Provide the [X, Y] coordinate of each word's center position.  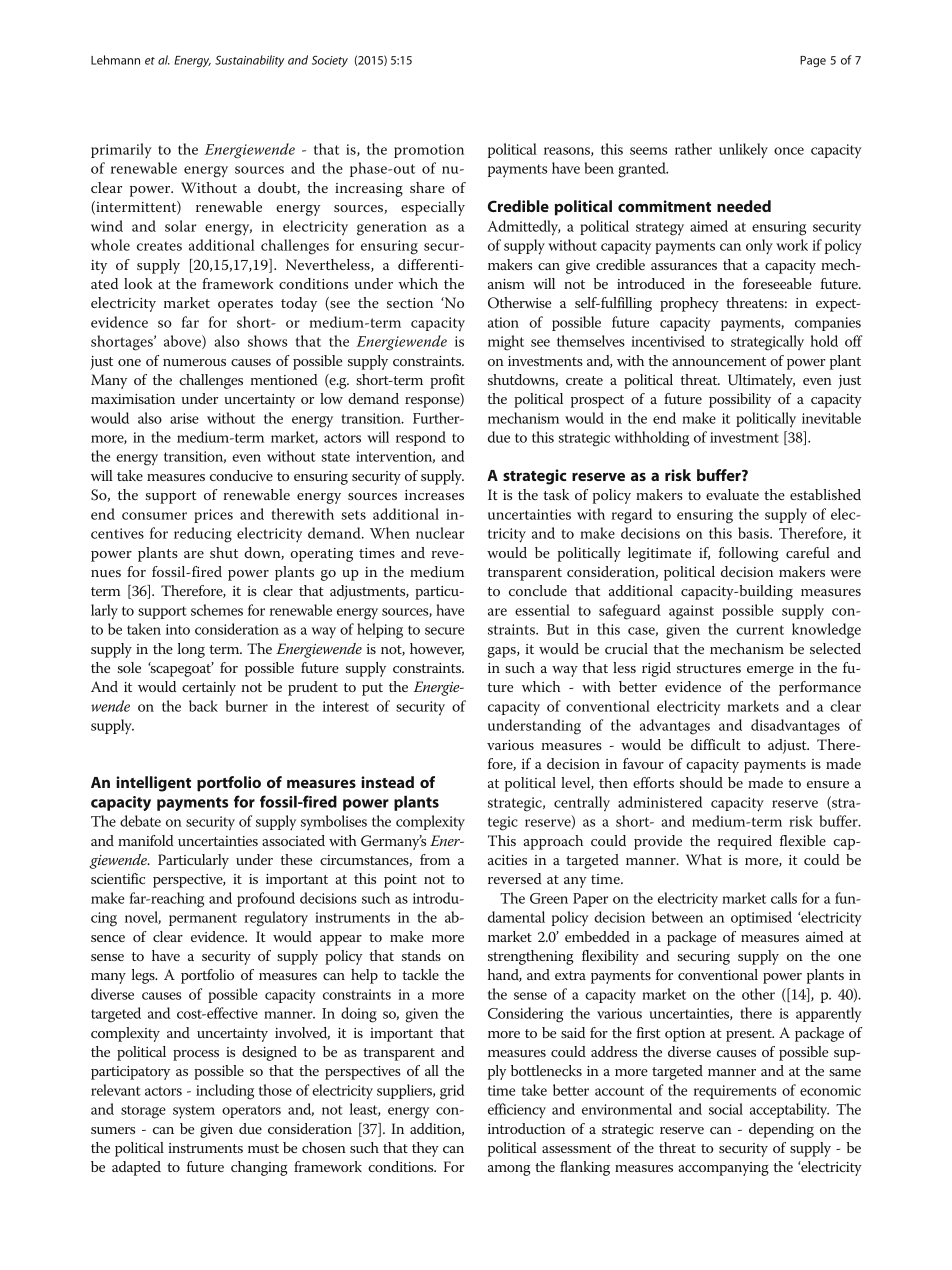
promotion [429, 151]
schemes [217, 610]
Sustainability [249, 61]
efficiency [517, 1111]
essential [542, 610]
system [194, 1112]
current [760, 630]
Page [813, 61]
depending [781, 1130]
